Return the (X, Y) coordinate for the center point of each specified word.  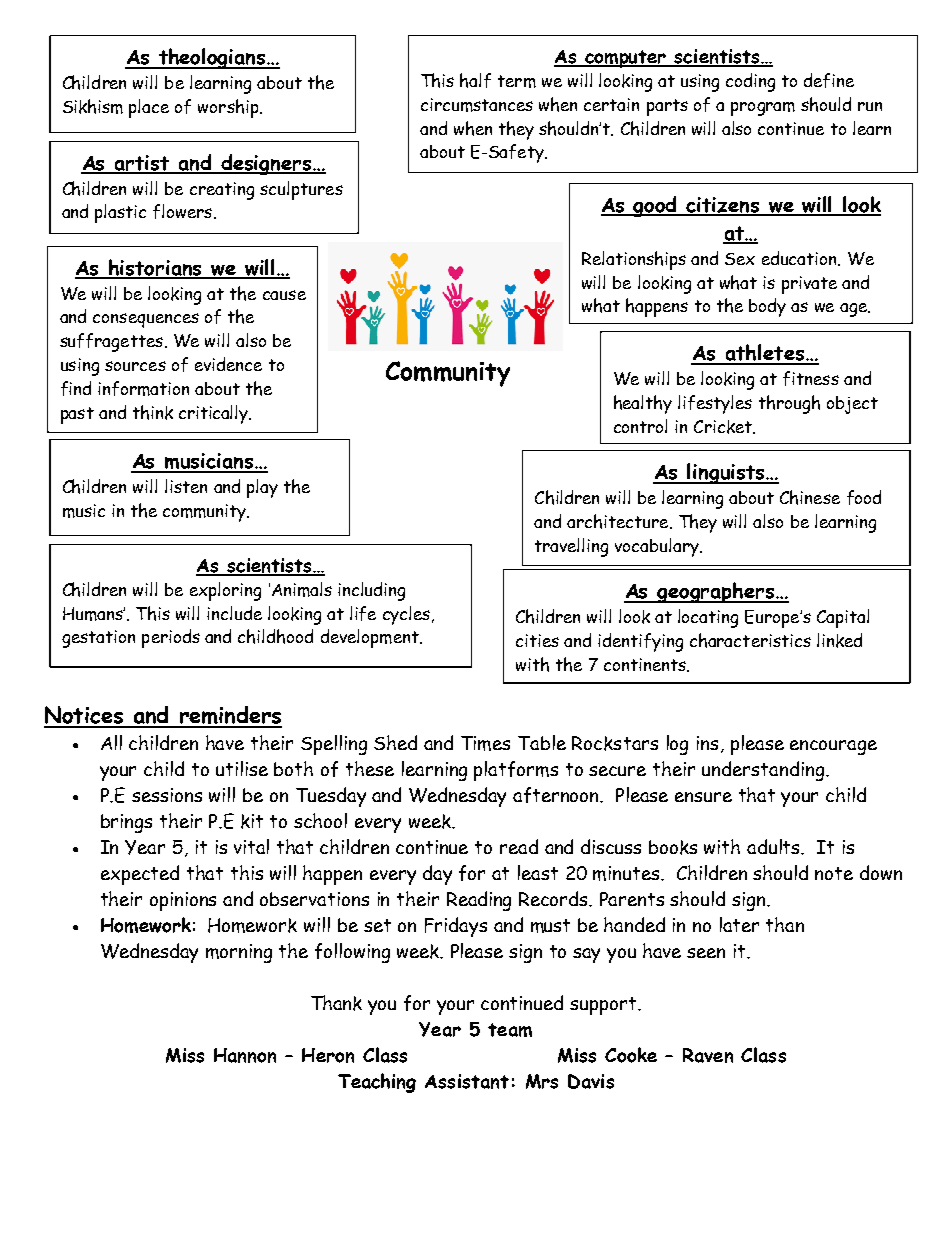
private (809, 285)
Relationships (634, 260)
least (538, 872)
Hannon (245, 1055)
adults (775, 847)
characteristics (750, 640)
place (149, 108)
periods (171, 638)
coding (750, 82)
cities (537, 640)
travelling (571, 547)
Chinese (810, 497)
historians (156, 268)
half (475, 80)
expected (140, 875)
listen (186, 486)
